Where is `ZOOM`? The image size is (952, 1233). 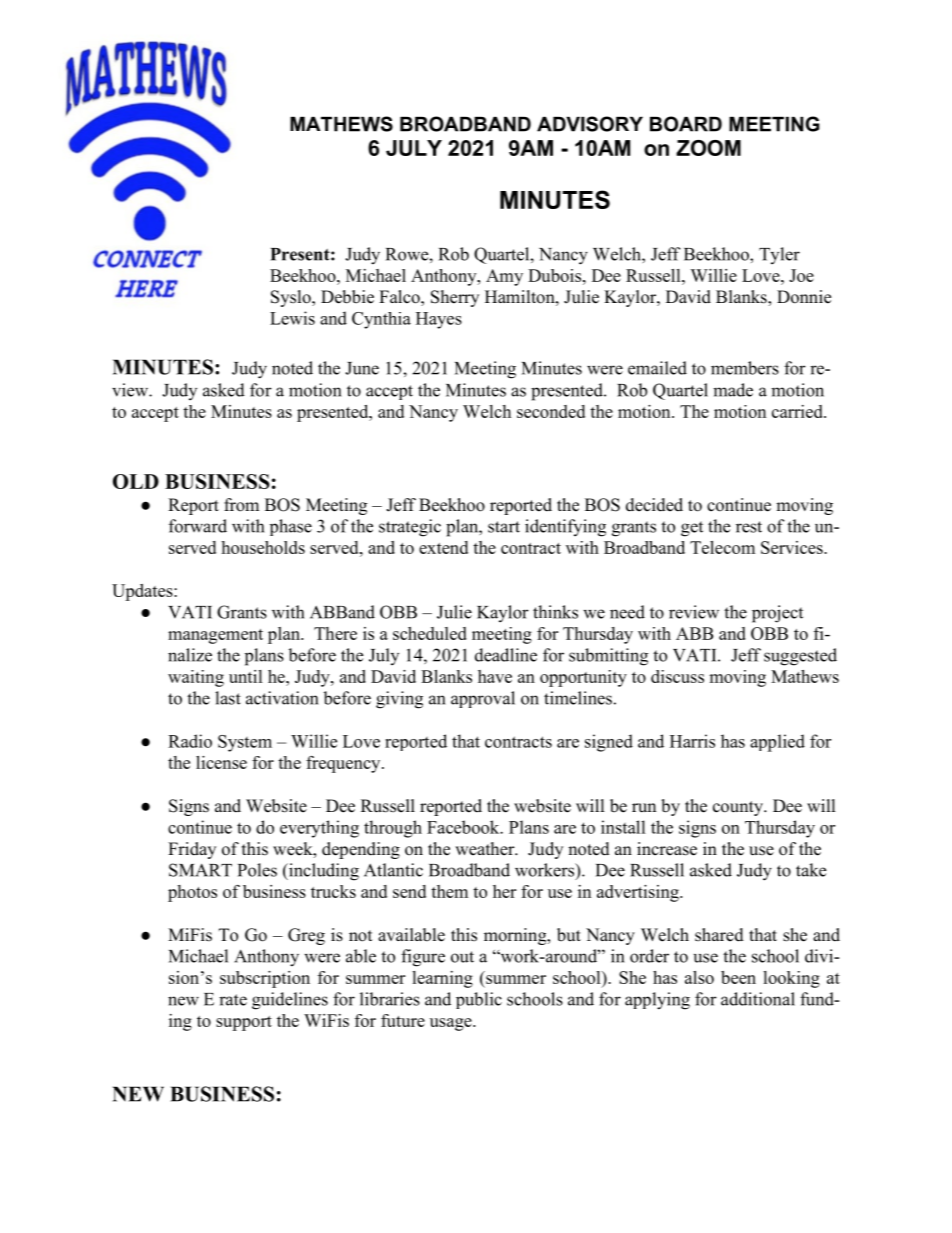
ZOOM is located at coordinates (708, 148).
